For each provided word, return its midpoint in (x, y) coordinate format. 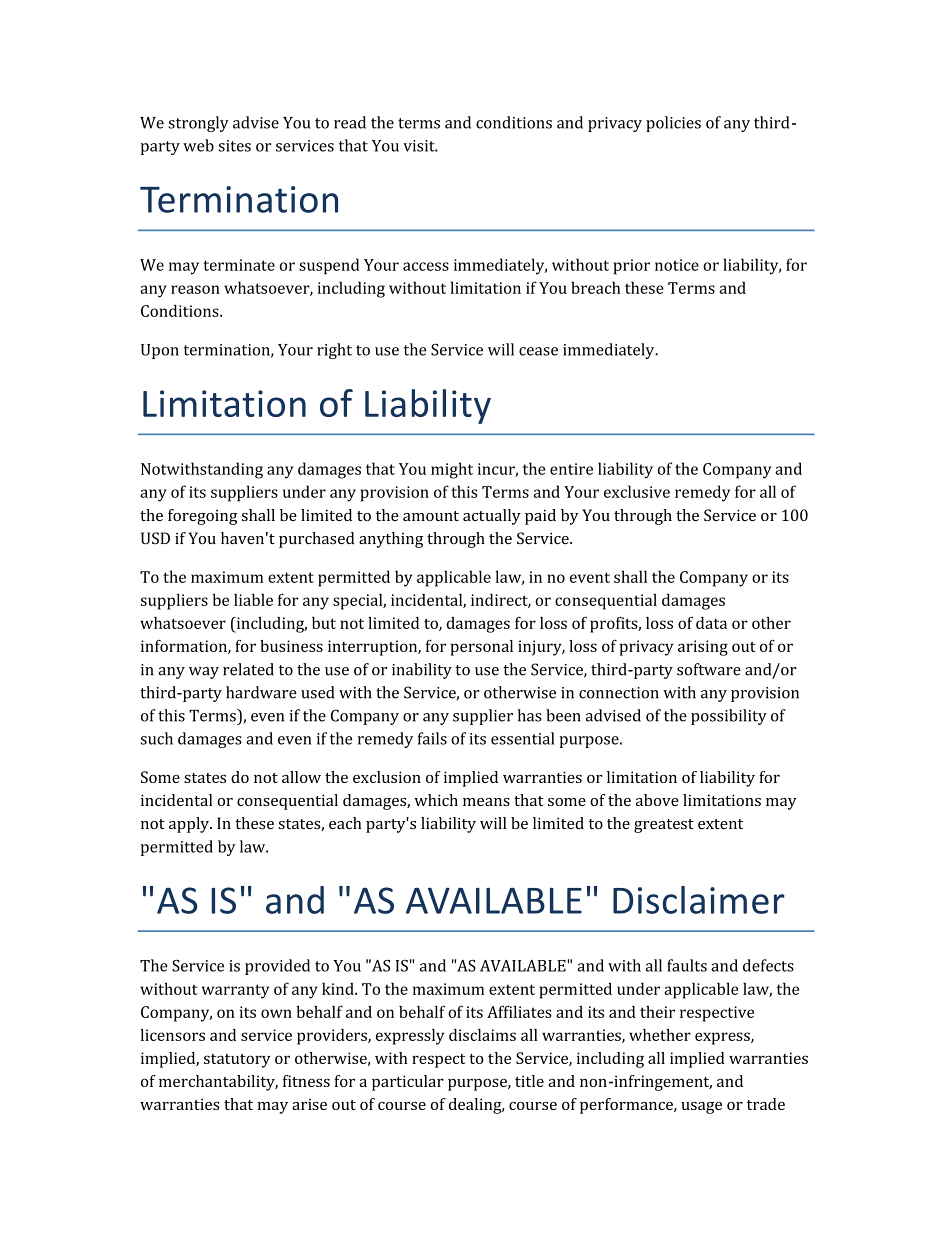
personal (481, 648)
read (350, 122)
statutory (237, 1061)
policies (673, 124)
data (711, 623)
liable (253, 599)
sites (235, 146)
